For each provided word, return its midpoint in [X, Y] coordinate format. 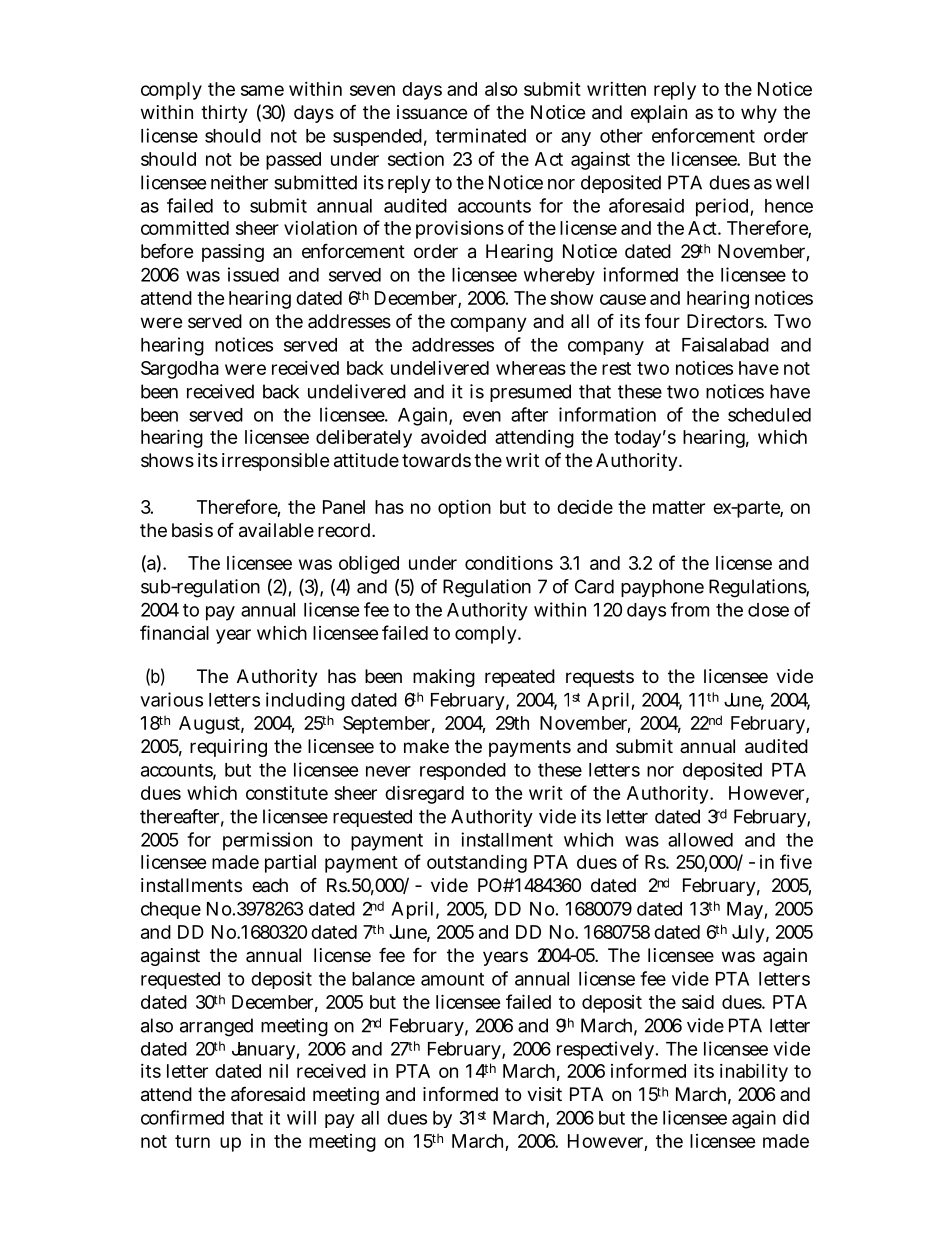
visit [544, 1094]
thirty [224, 114]
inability [754, 1072]
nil [278, 1070]
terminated [480, 135]
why [759, 114]
